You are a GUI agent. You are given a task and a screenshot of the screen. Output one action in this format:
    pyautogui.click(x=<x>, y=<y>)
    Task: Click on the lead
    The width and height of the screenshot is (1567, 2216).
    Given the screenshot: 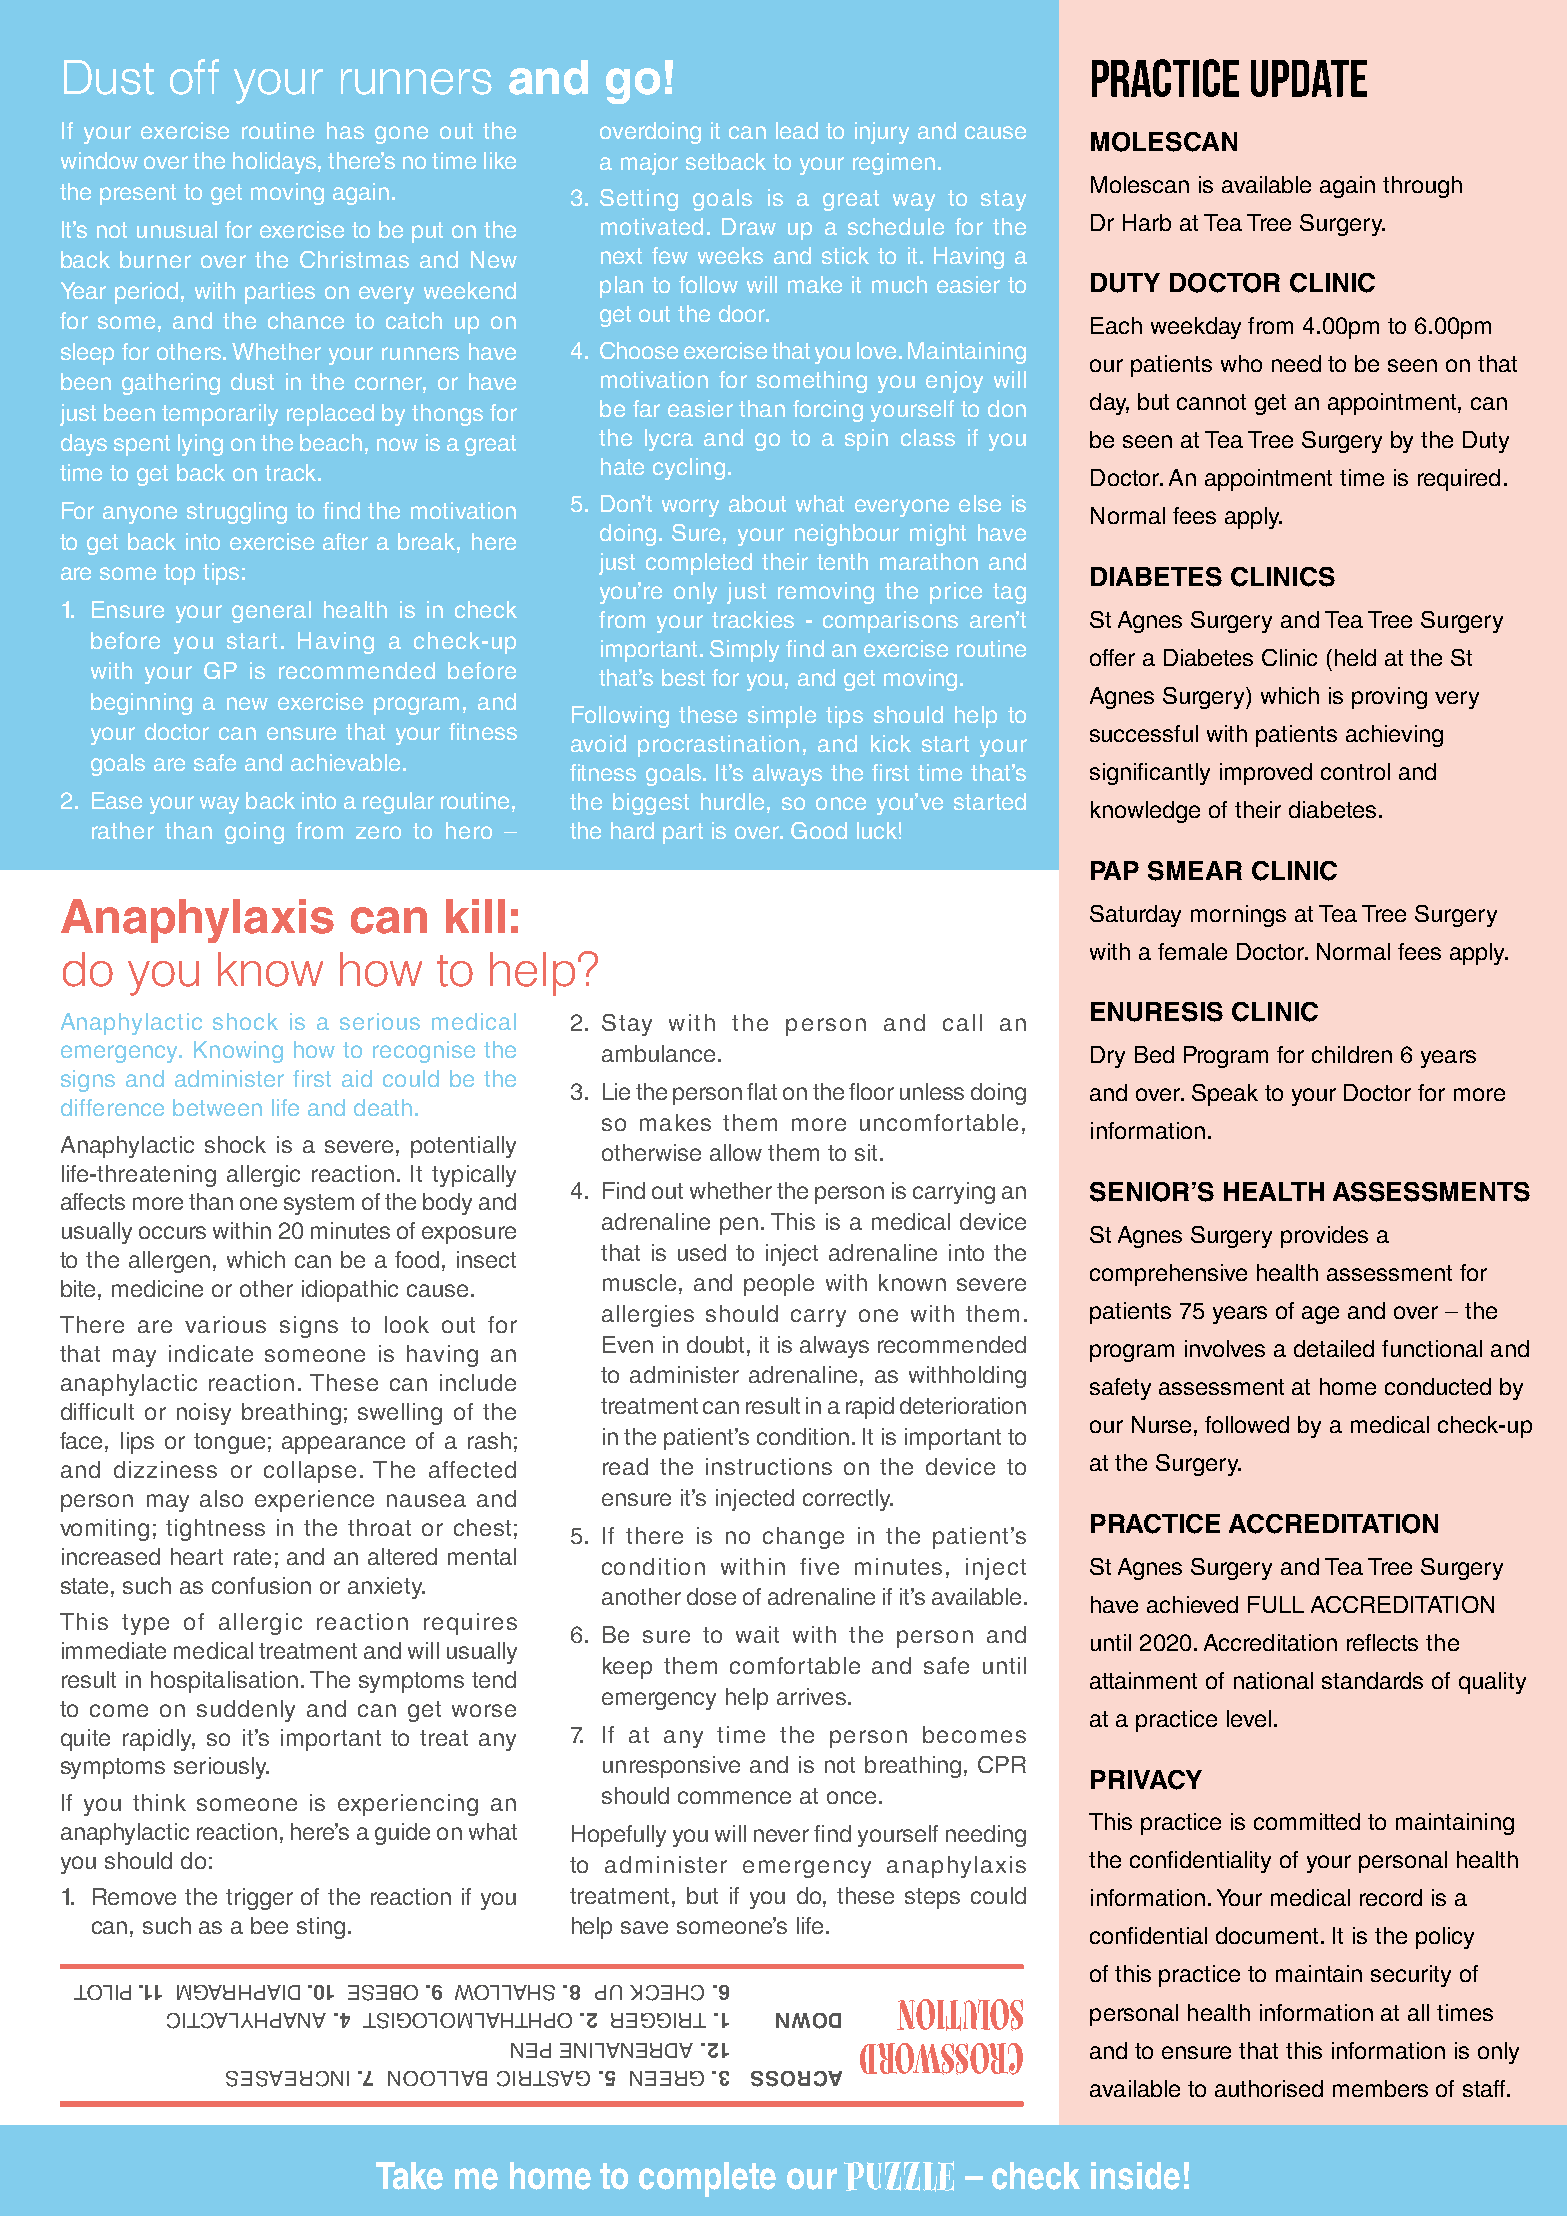 What is the action you would take?
    pyautogui.click(x=797, y=130)
